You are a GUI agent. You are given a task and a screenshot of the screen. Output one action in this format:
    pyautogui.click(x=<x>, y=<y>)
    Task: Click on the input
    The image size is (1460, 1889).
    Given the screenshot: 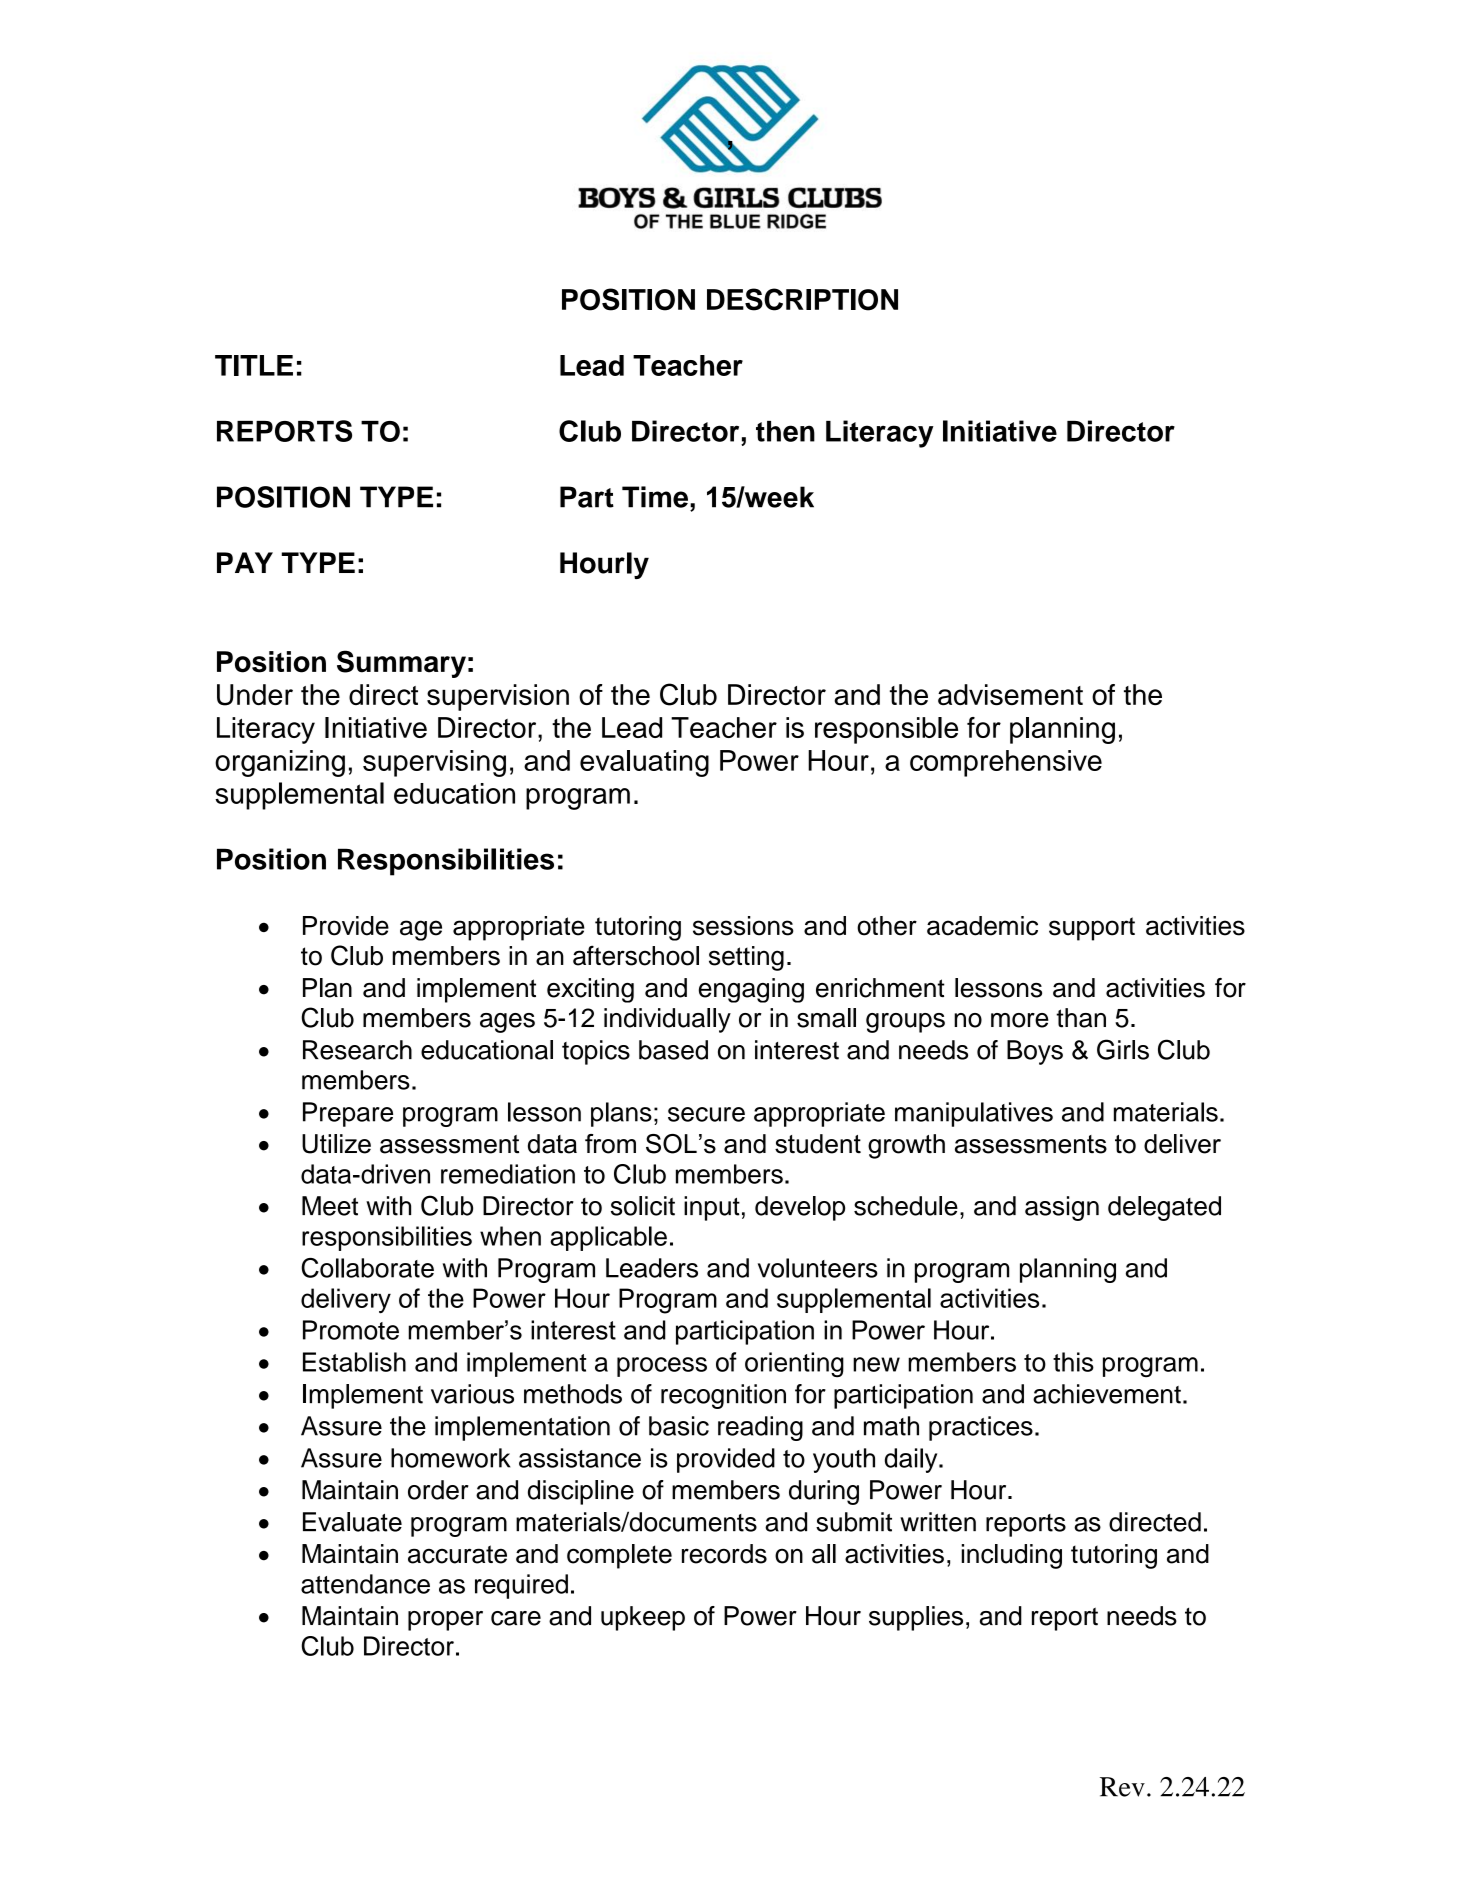 What is the action you would take?
    pyautogui.click(x=712, y=1208)
